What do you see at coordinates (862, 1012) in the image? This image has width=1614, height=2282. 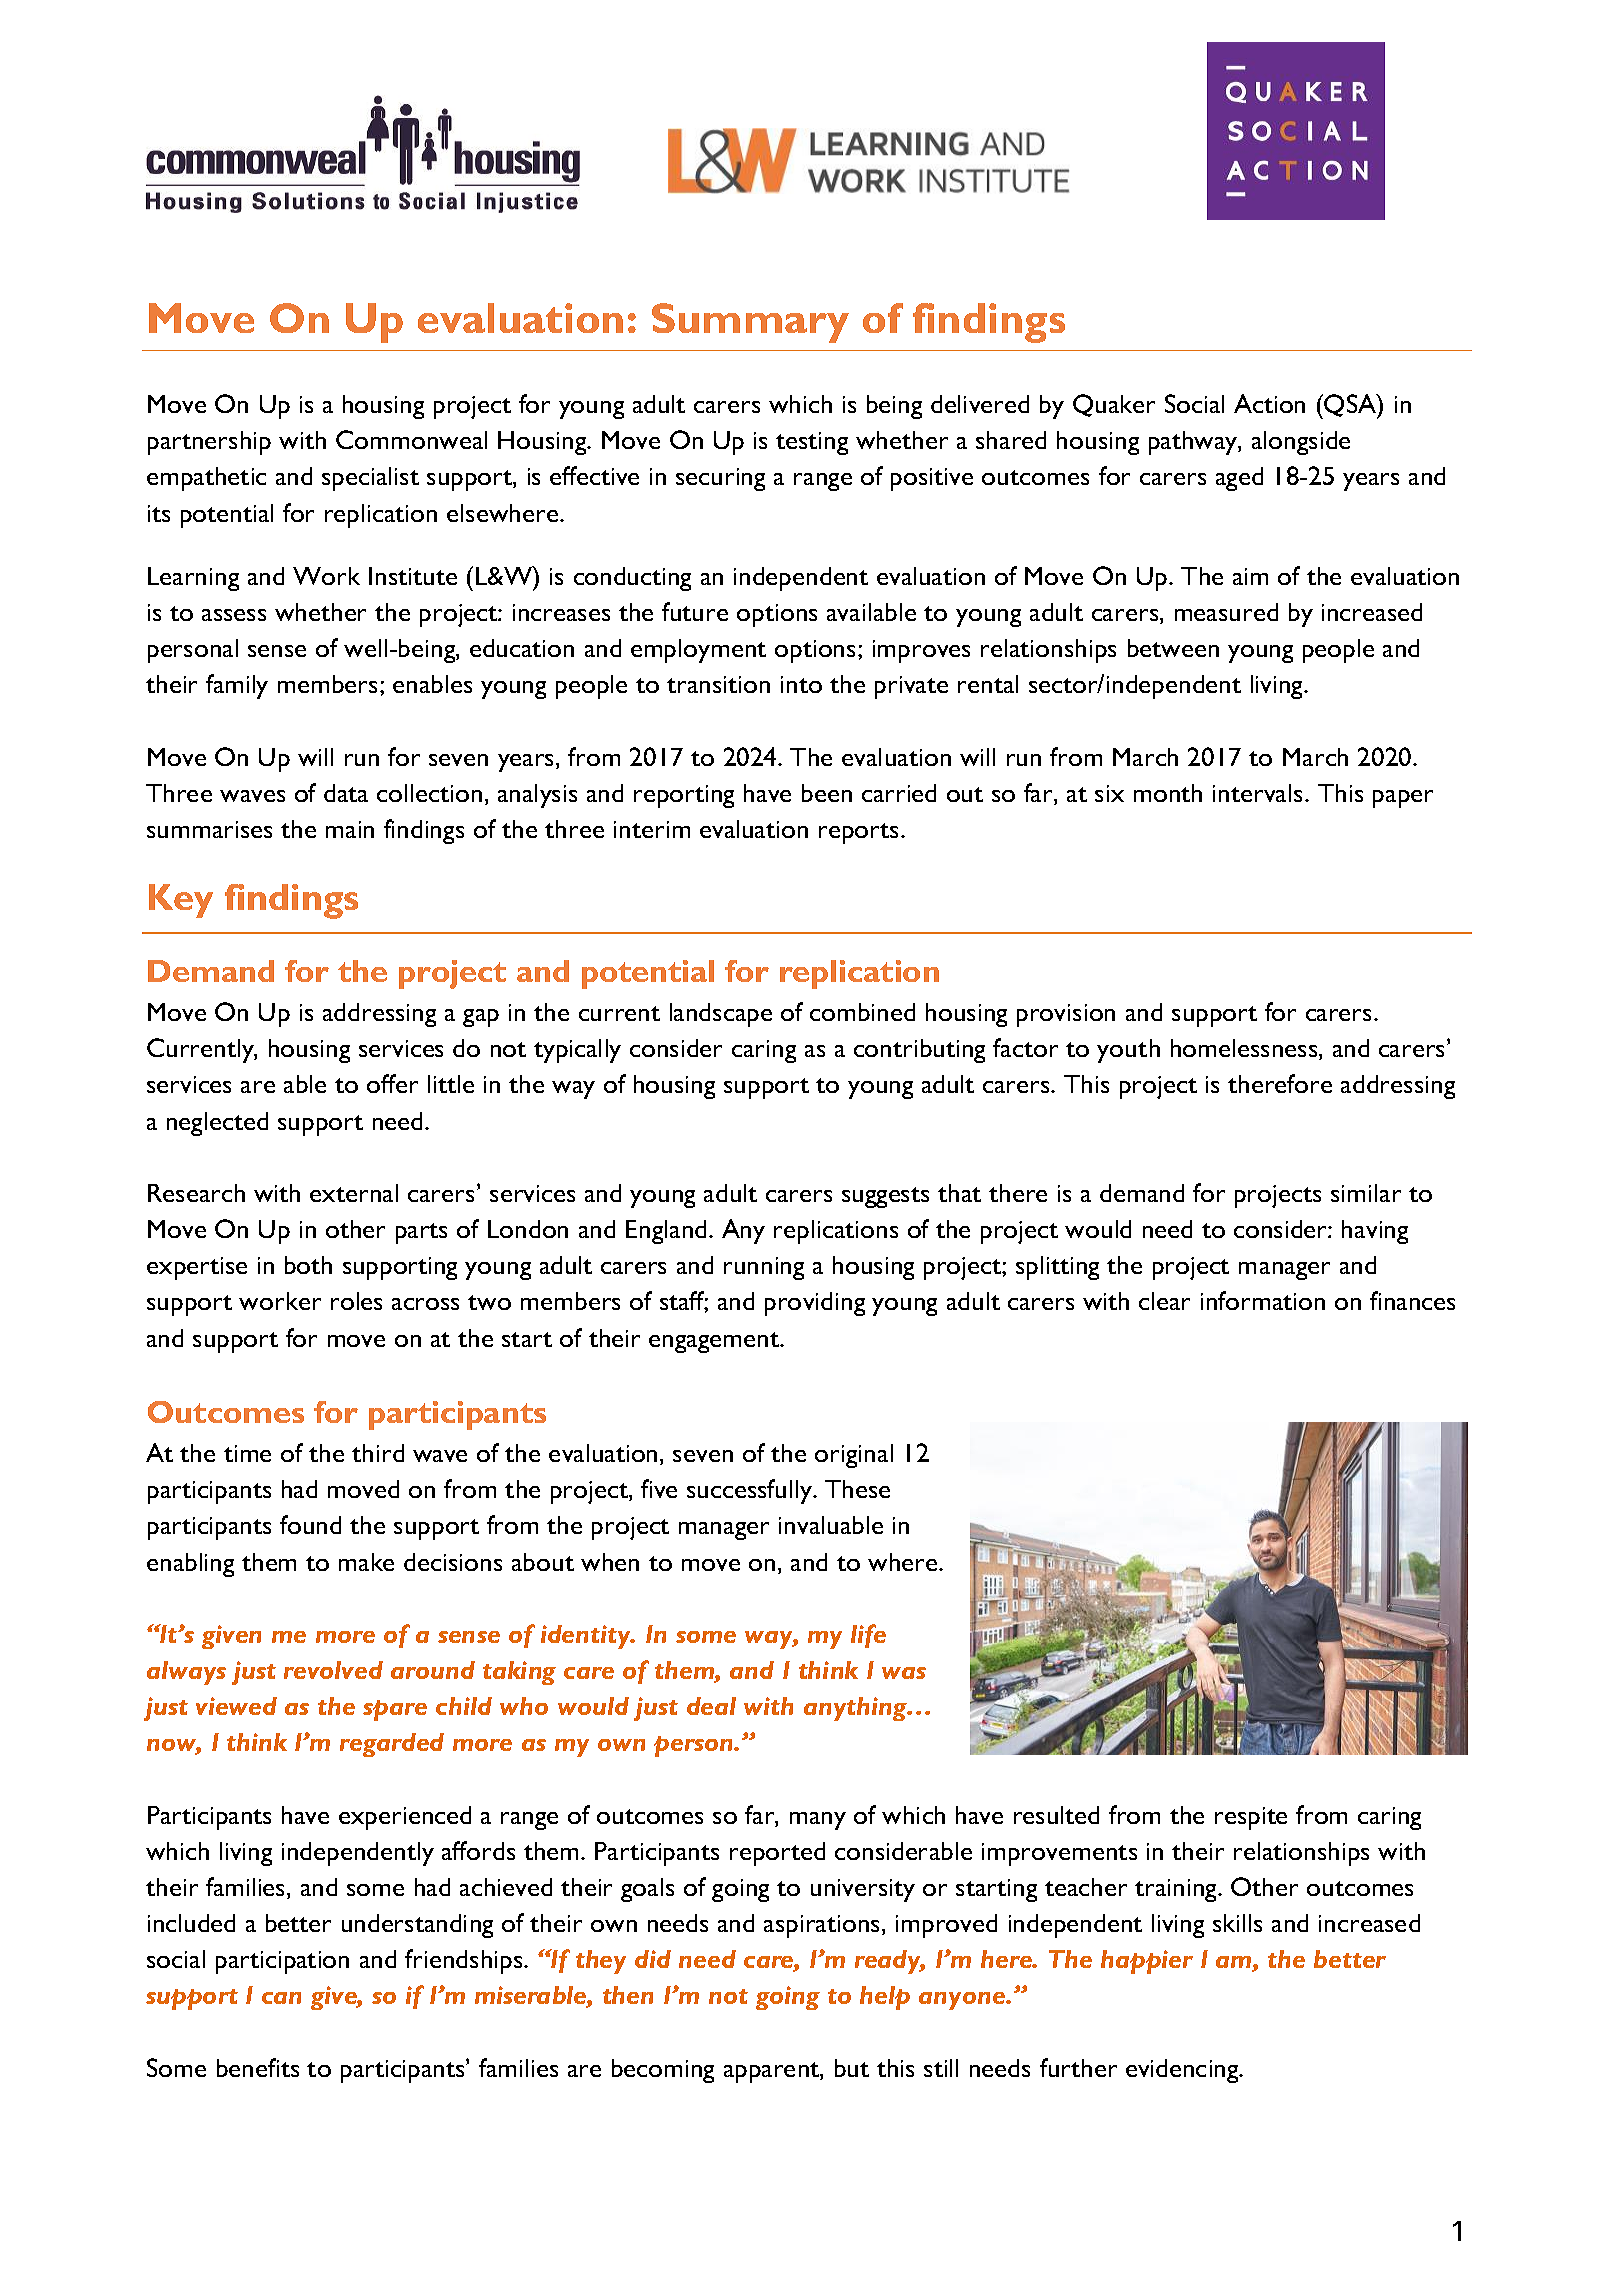 I see `combined` at bounding box center [862, 1012].
